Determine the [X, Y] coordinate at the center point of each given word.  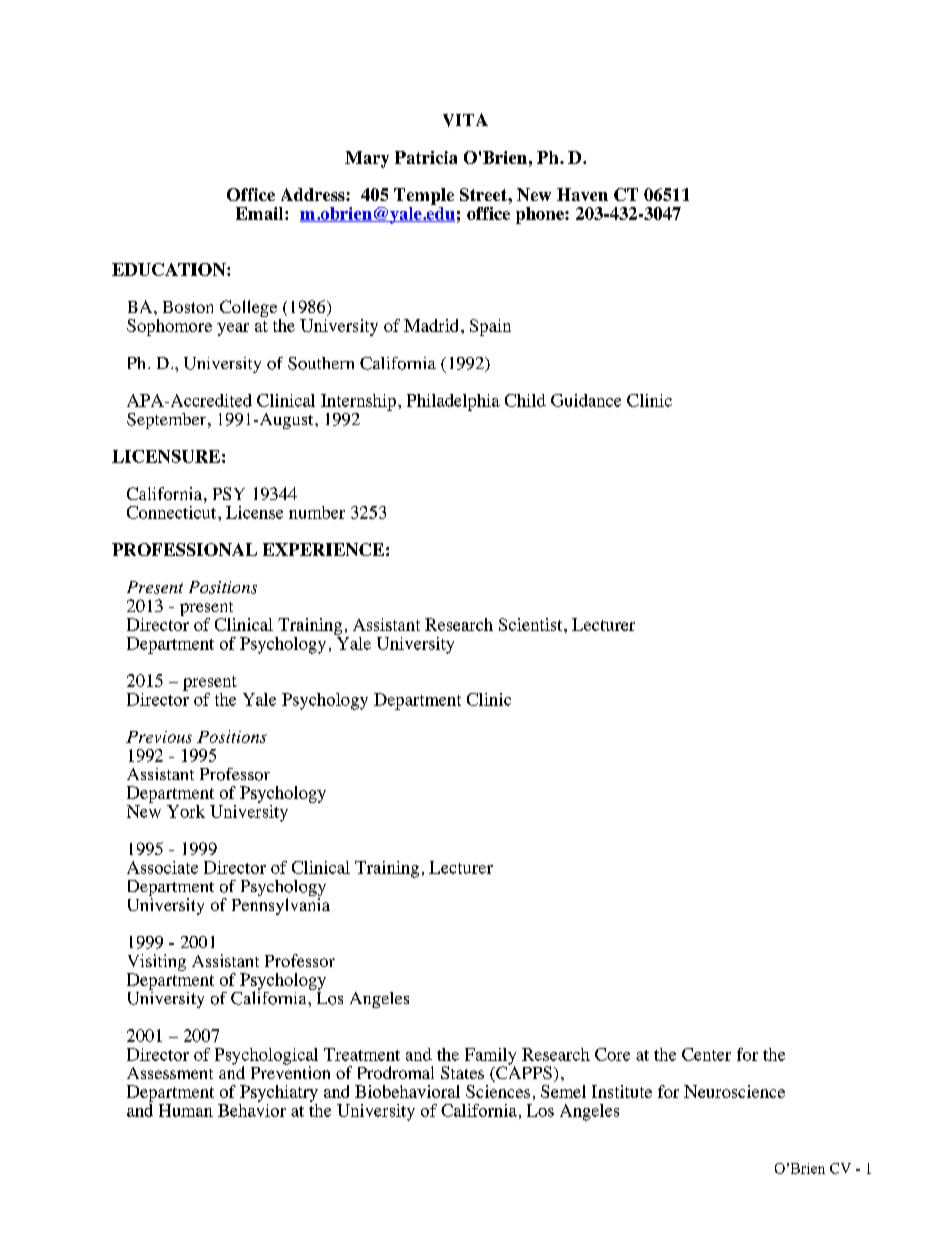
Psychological [266, 1057]
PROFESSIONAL [184, 549]
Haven [582, 194]
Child [525, 400]
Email [261, 213]
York [186, 811]
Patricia [426, 157]
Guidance [586, 400]
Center [706, 1054]
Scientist [532, 624]
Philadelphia [453, 402]
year [233, 329]
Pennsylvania [281, 906]
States [462, 1072]
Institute [622, 1091]
